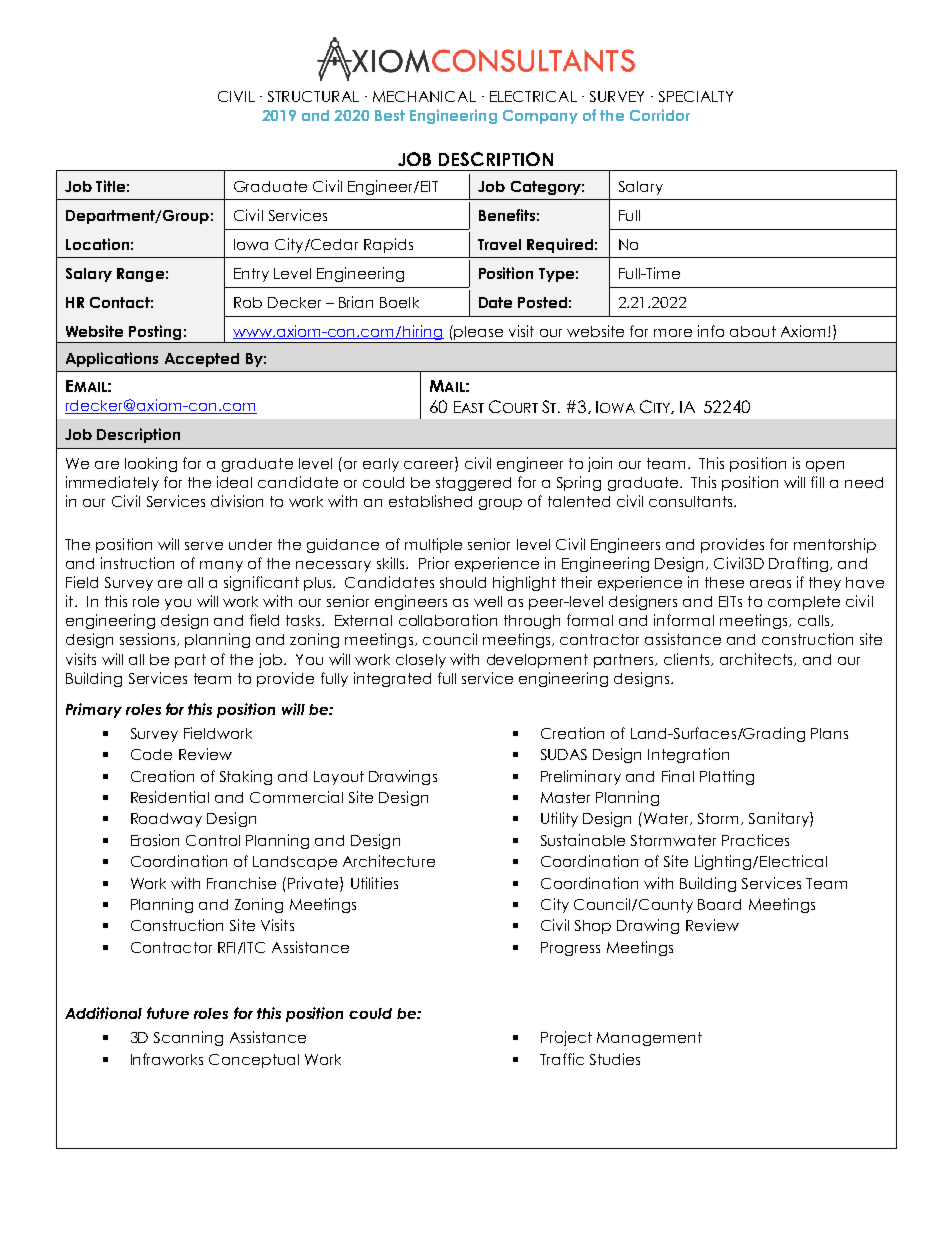 This screenshot has height=1233, width=952. I want to click on Sanitary, so click(780, 819).
